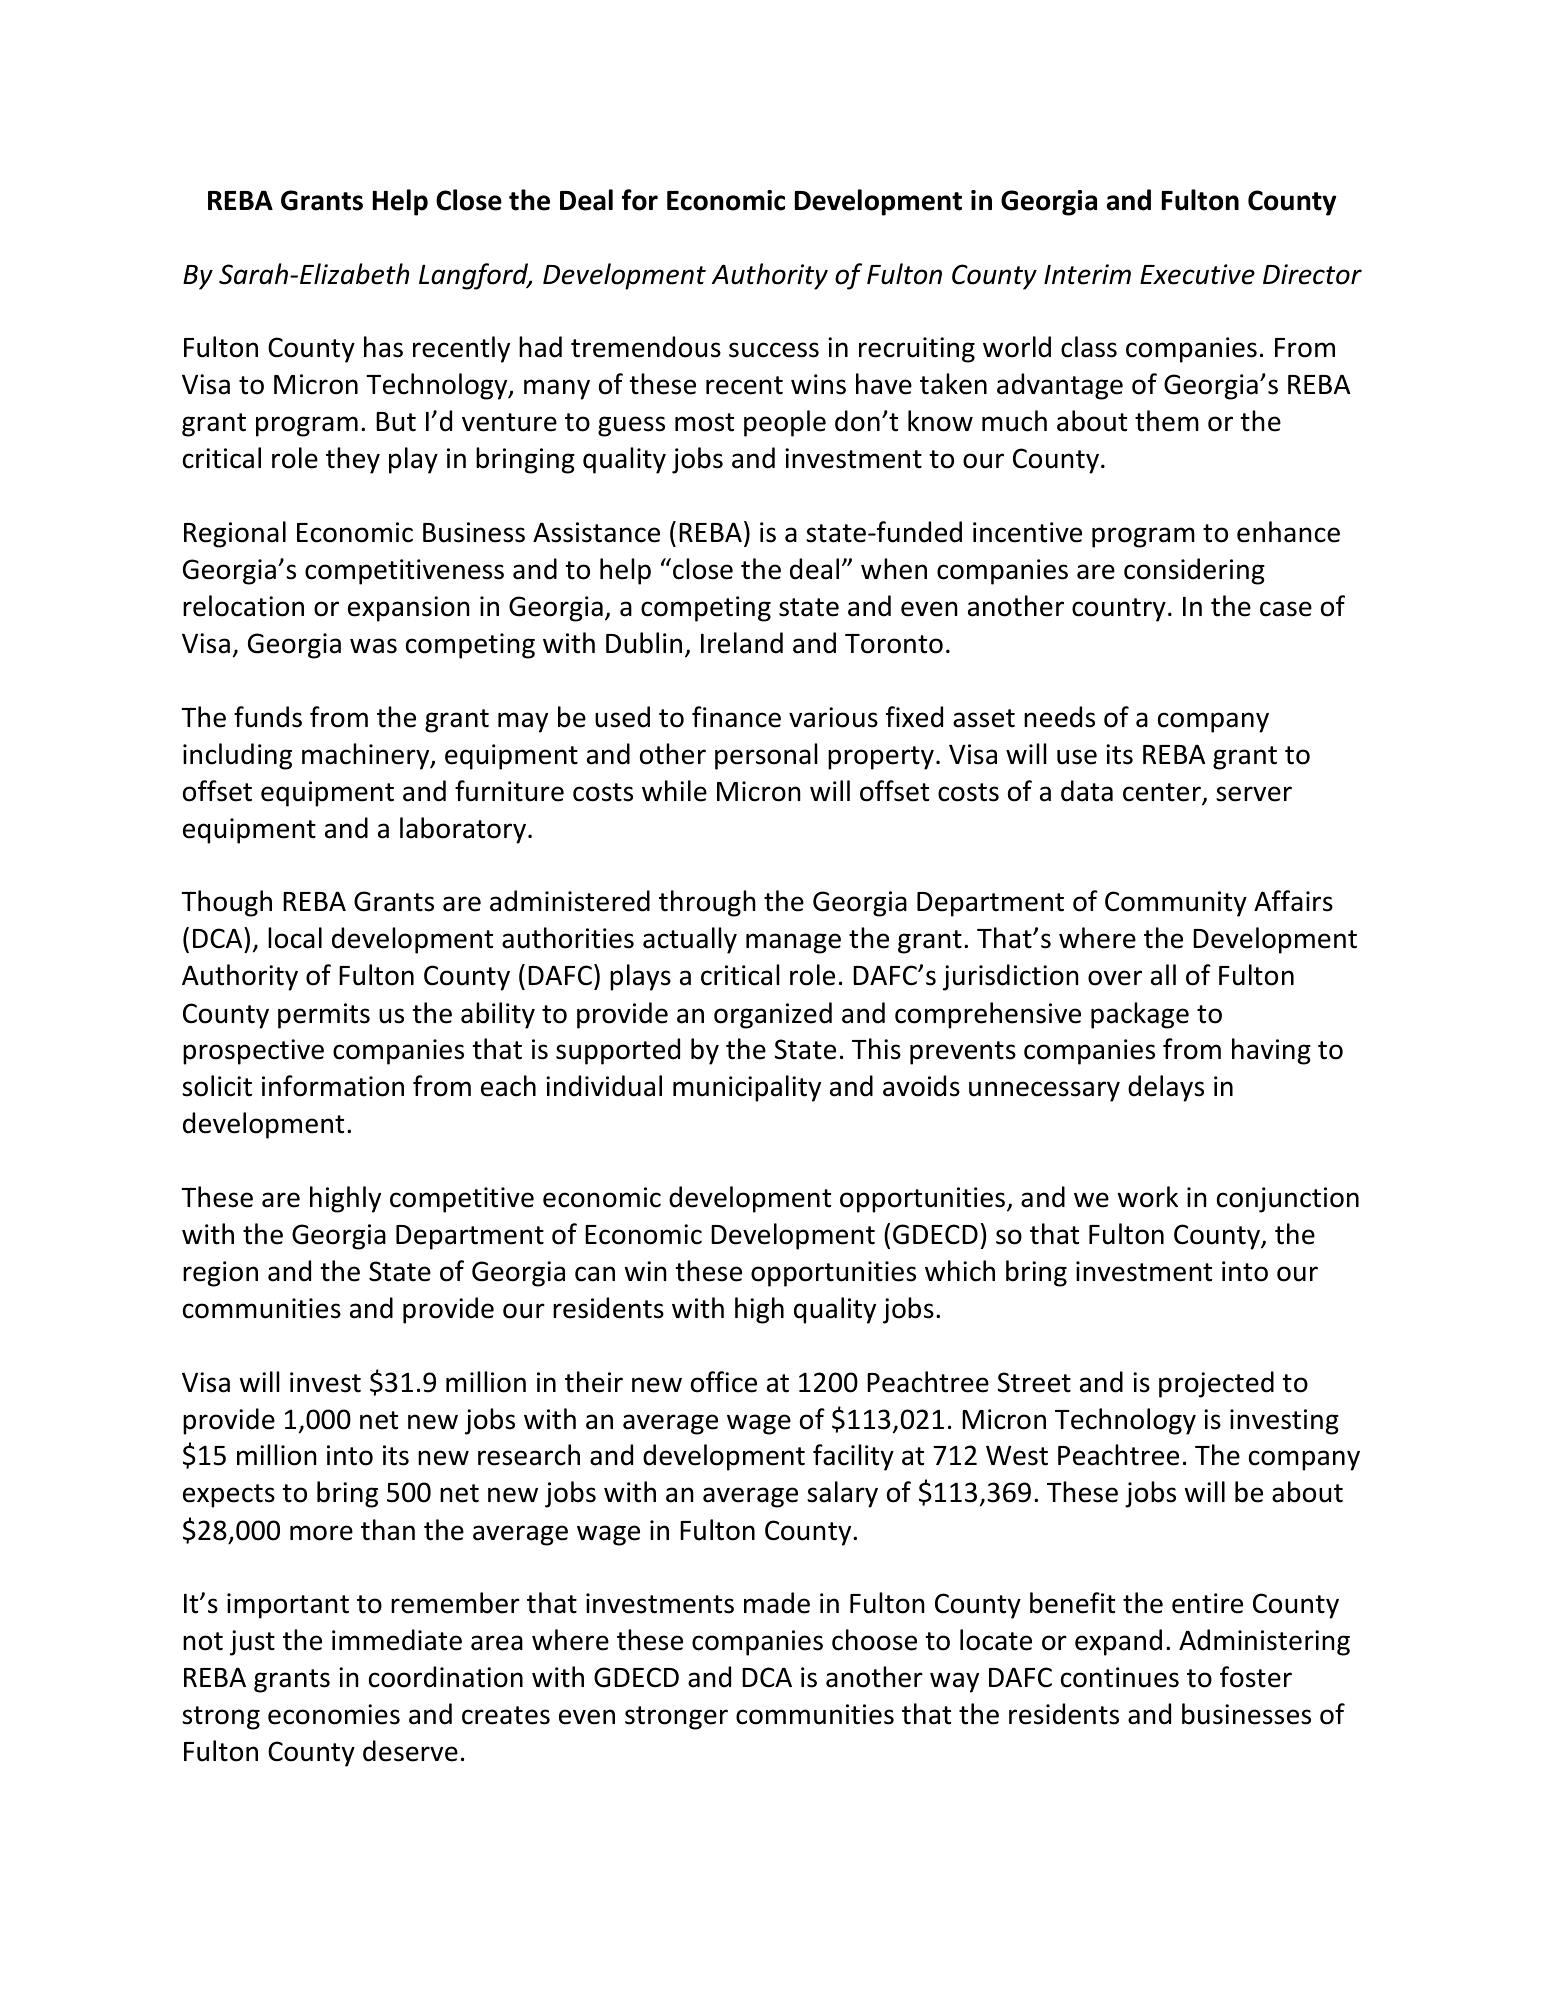  Describe the element at coordinates (766, 756) in the screenshot. I see `personal` at that location.
